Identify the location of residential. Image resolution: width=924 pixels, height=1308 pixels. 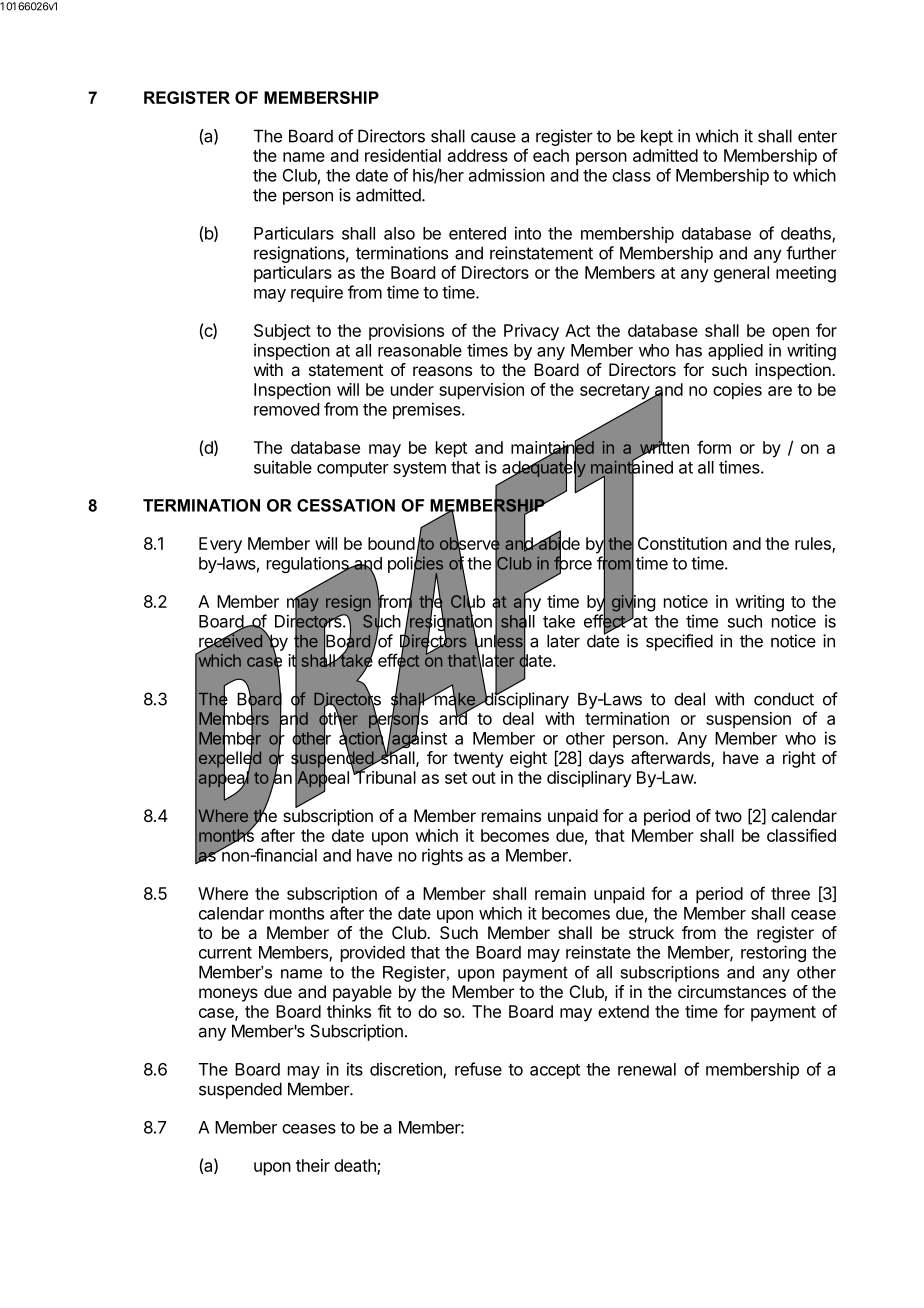
(403, 155).
